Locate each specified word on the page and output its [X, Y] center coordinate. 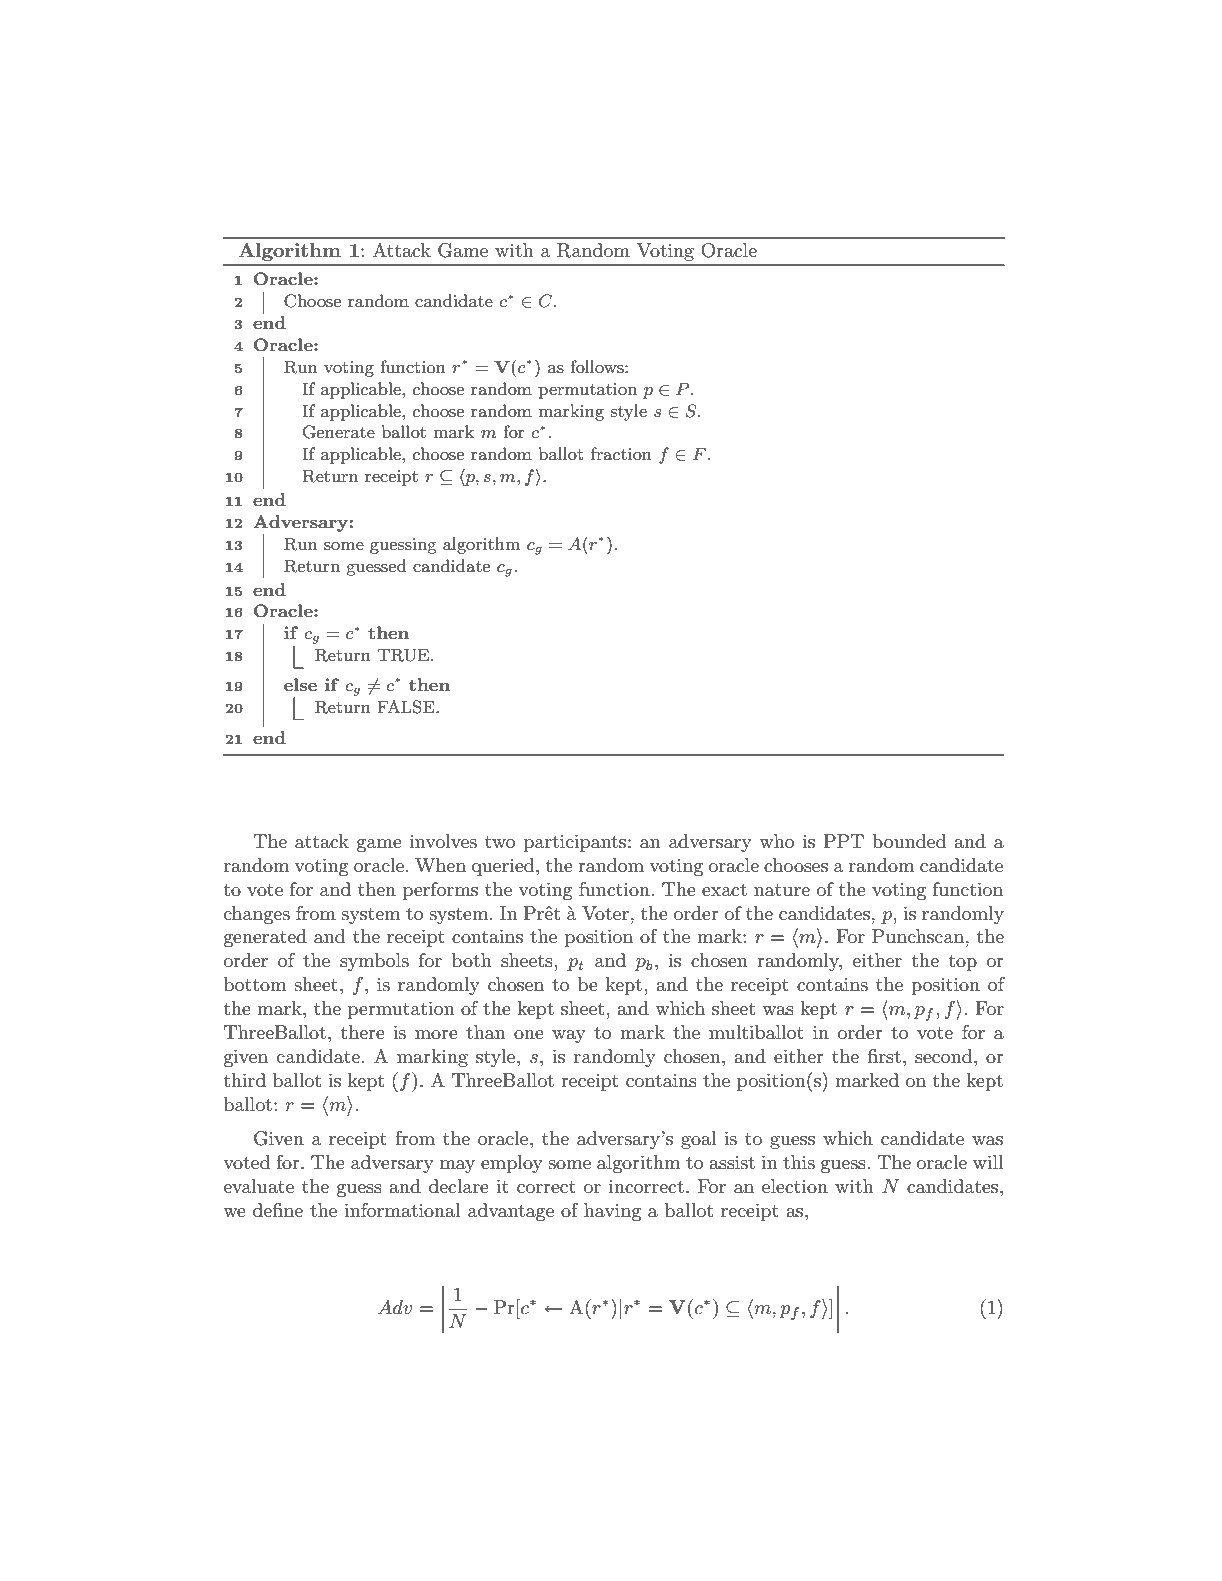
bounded [909, 841]
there [363, 1032]
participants [576, 843]
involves [443, 841]
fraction [621, 453]
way [569, 1036]
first [884, 1056]
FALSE [407, 707]
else [300, 684]
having [612, 1212]
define [278, 1210]
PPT [843, 841]
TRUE [404, 655]
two [500, 842]
